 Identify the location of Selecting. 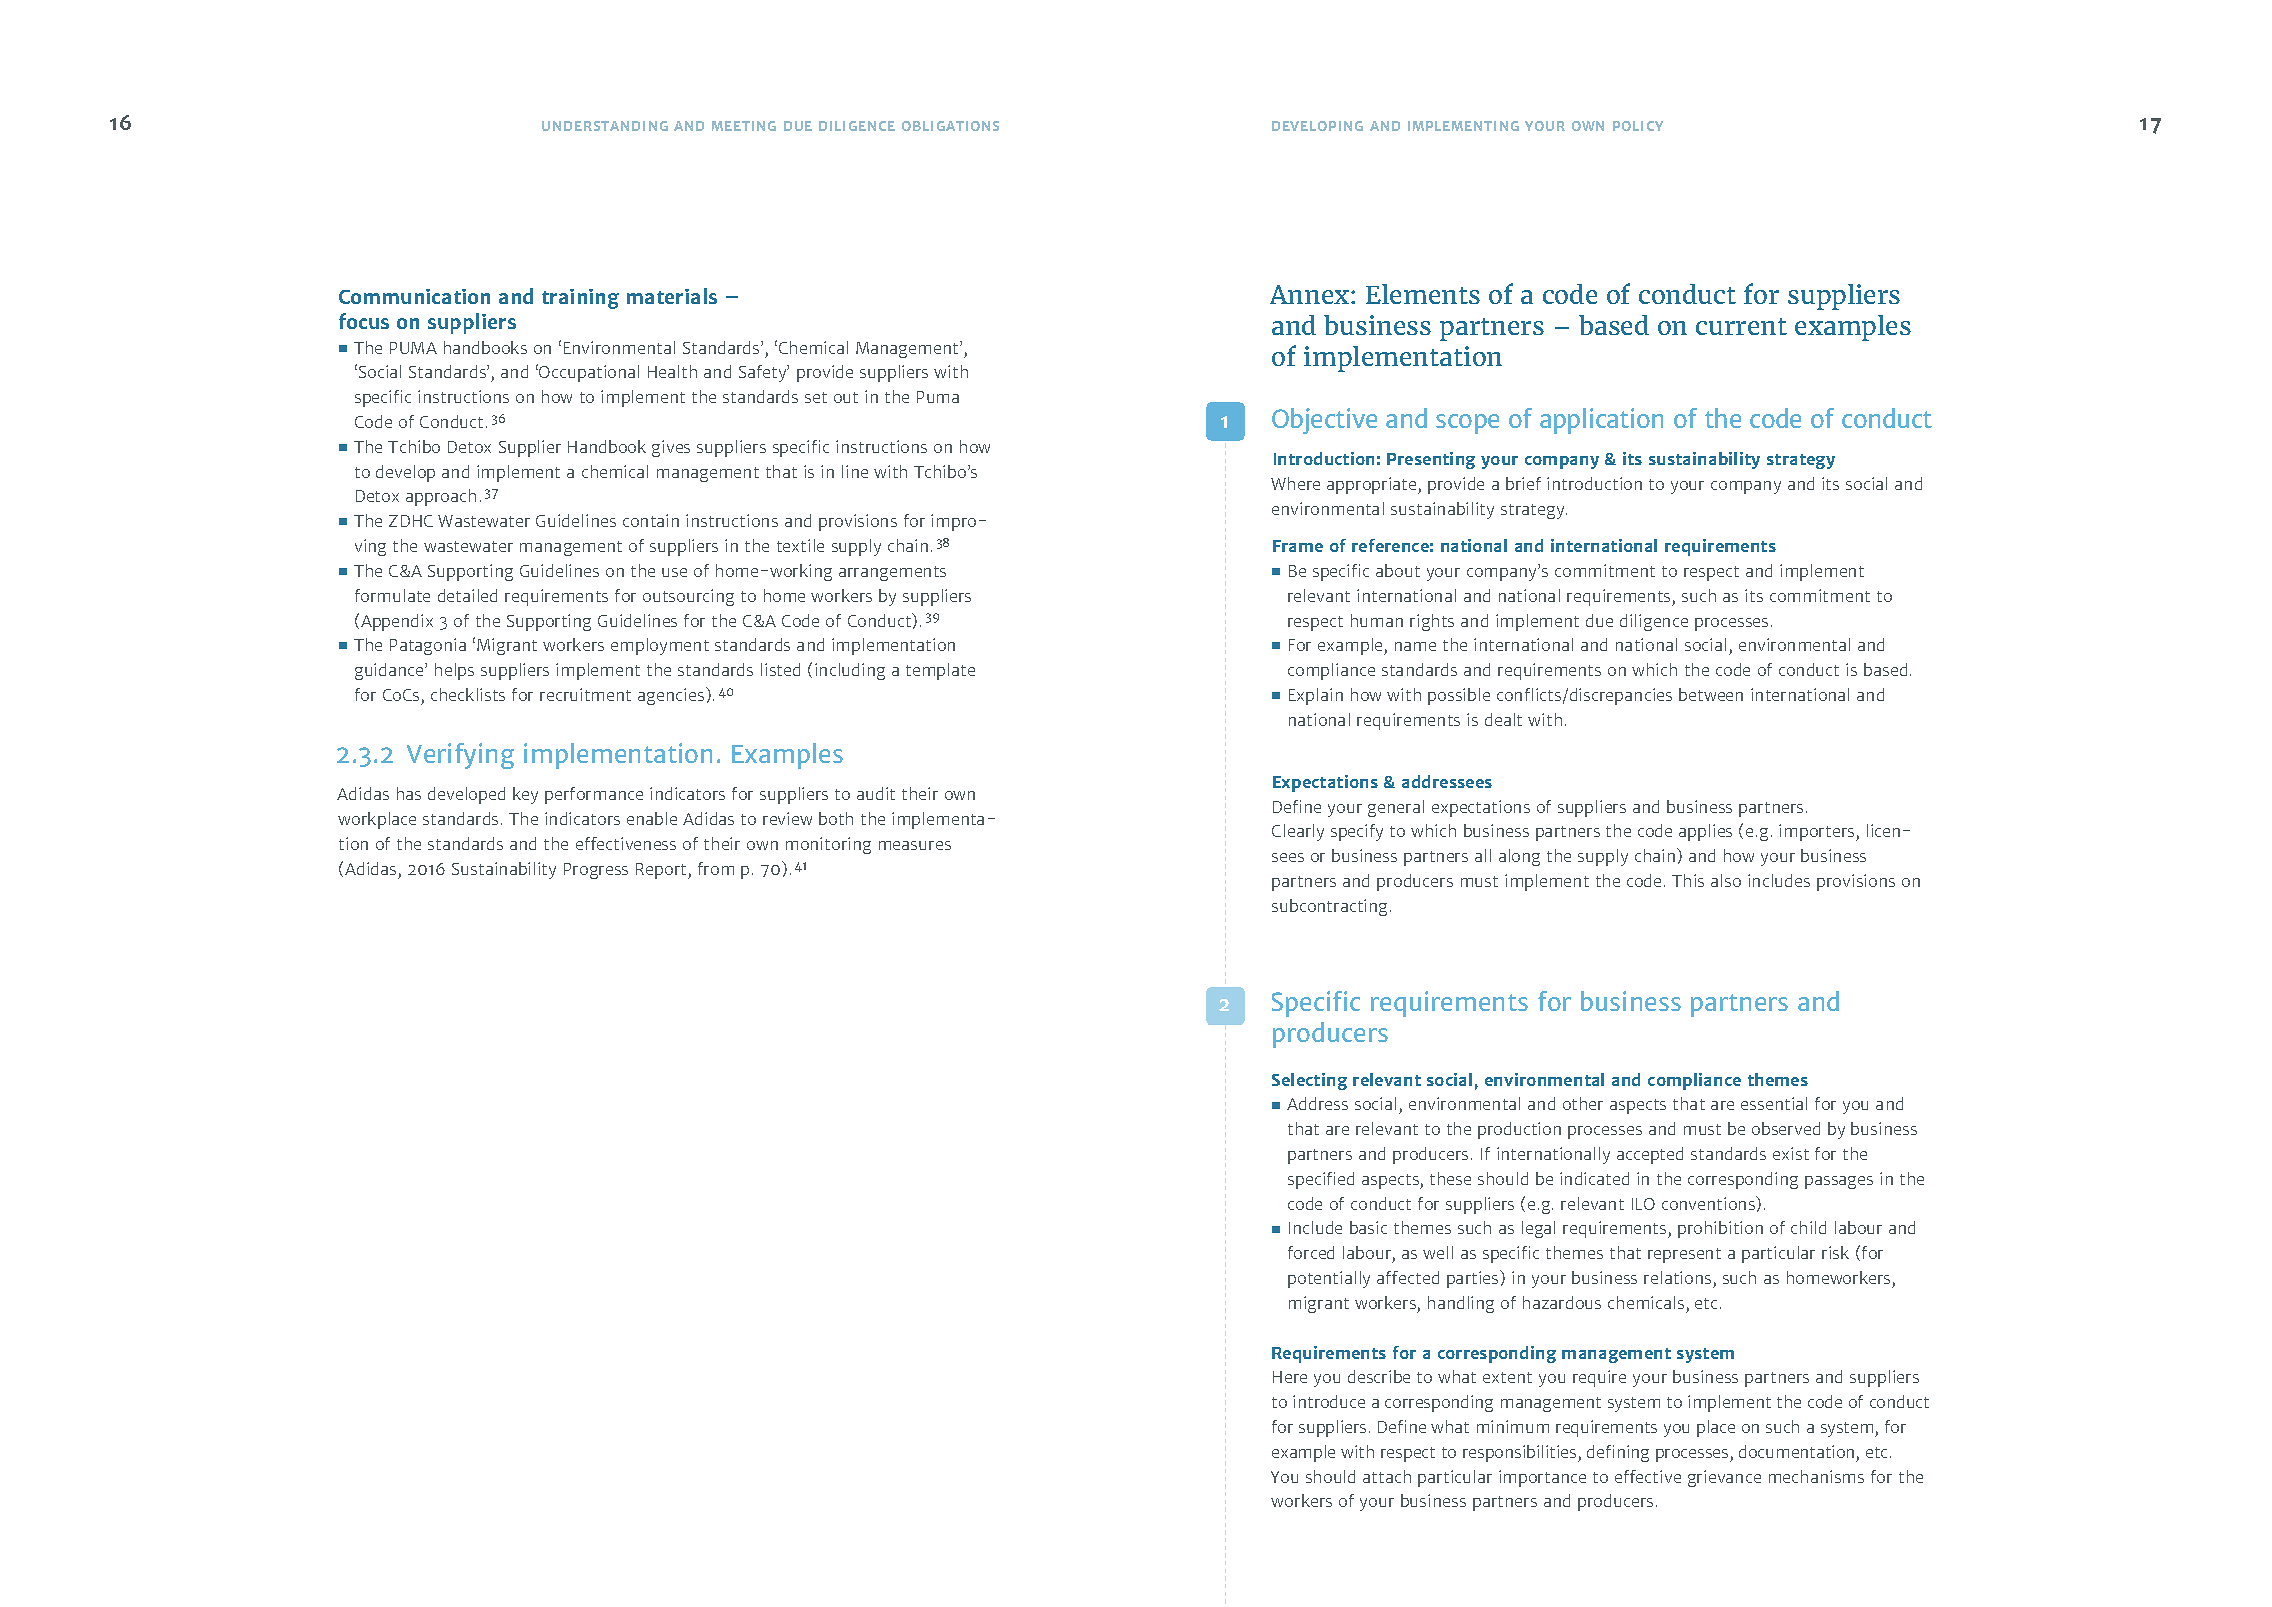
(1309, 1081).
